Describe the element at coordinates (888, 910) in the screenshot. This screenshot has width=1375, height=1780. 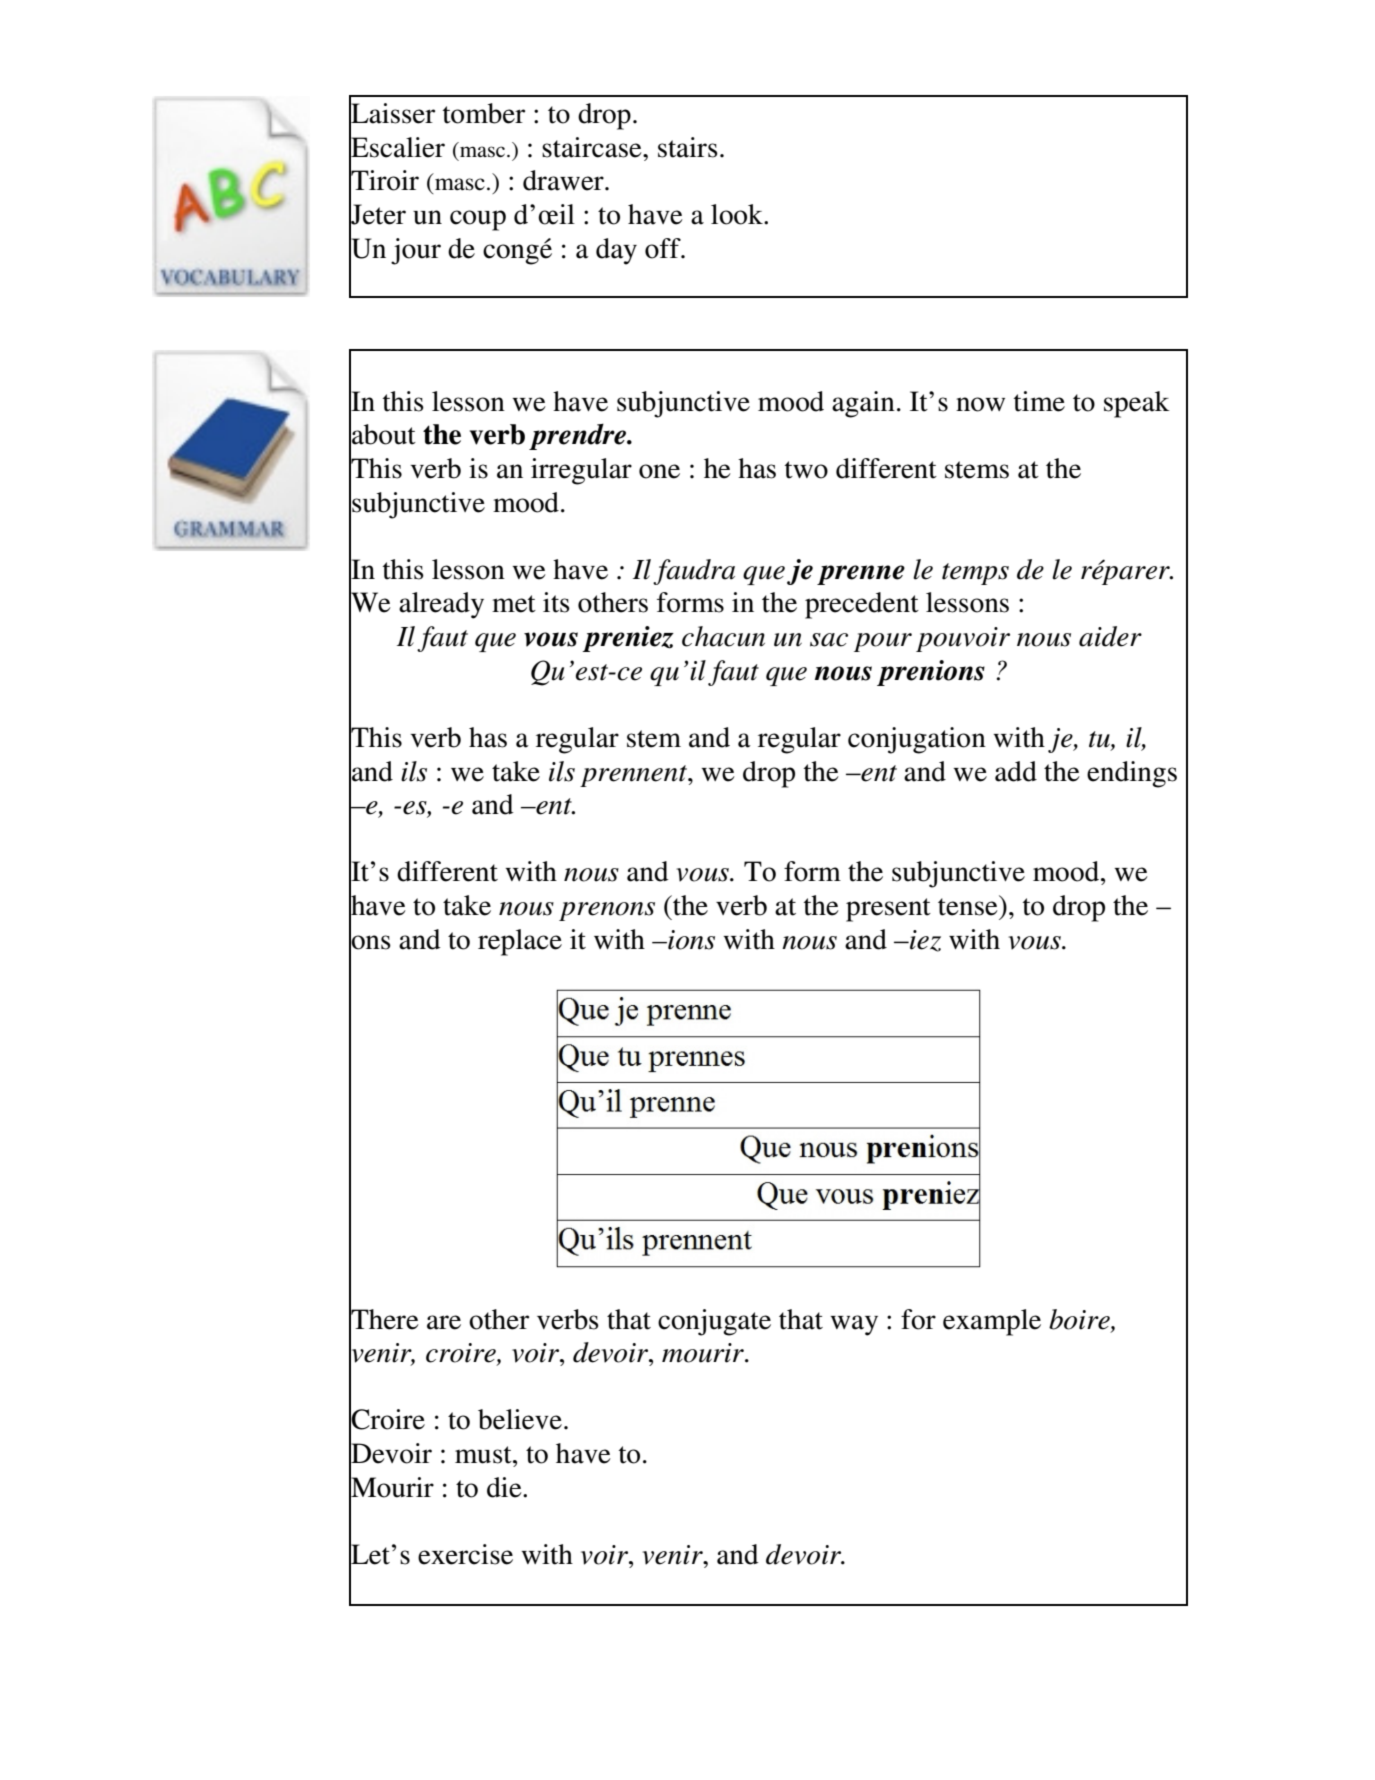
I see `present` at that location.
